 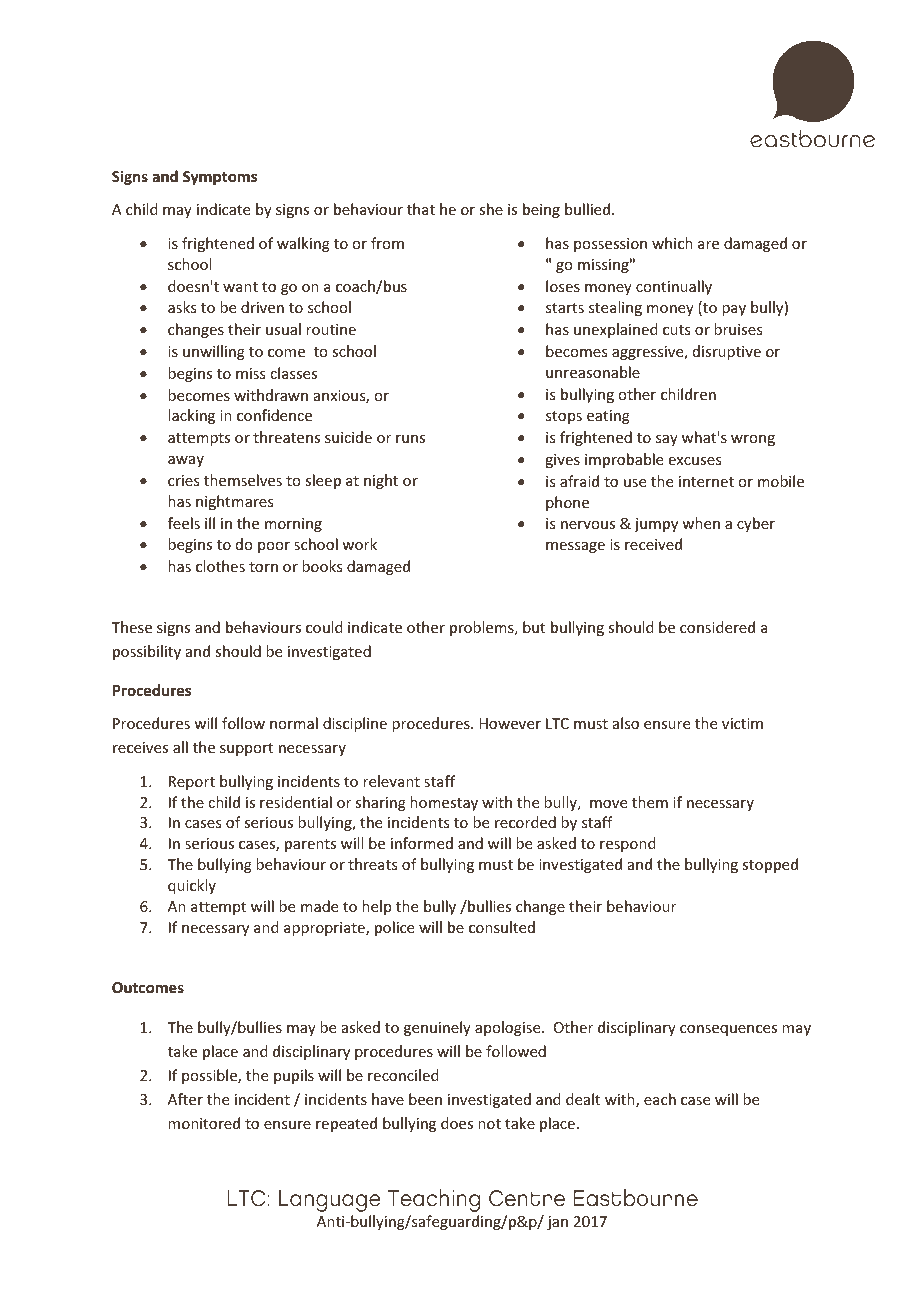 What do you see at coordinates (359, 544) in the screenshot?
I see `work` at bounding box center [359, 544].
